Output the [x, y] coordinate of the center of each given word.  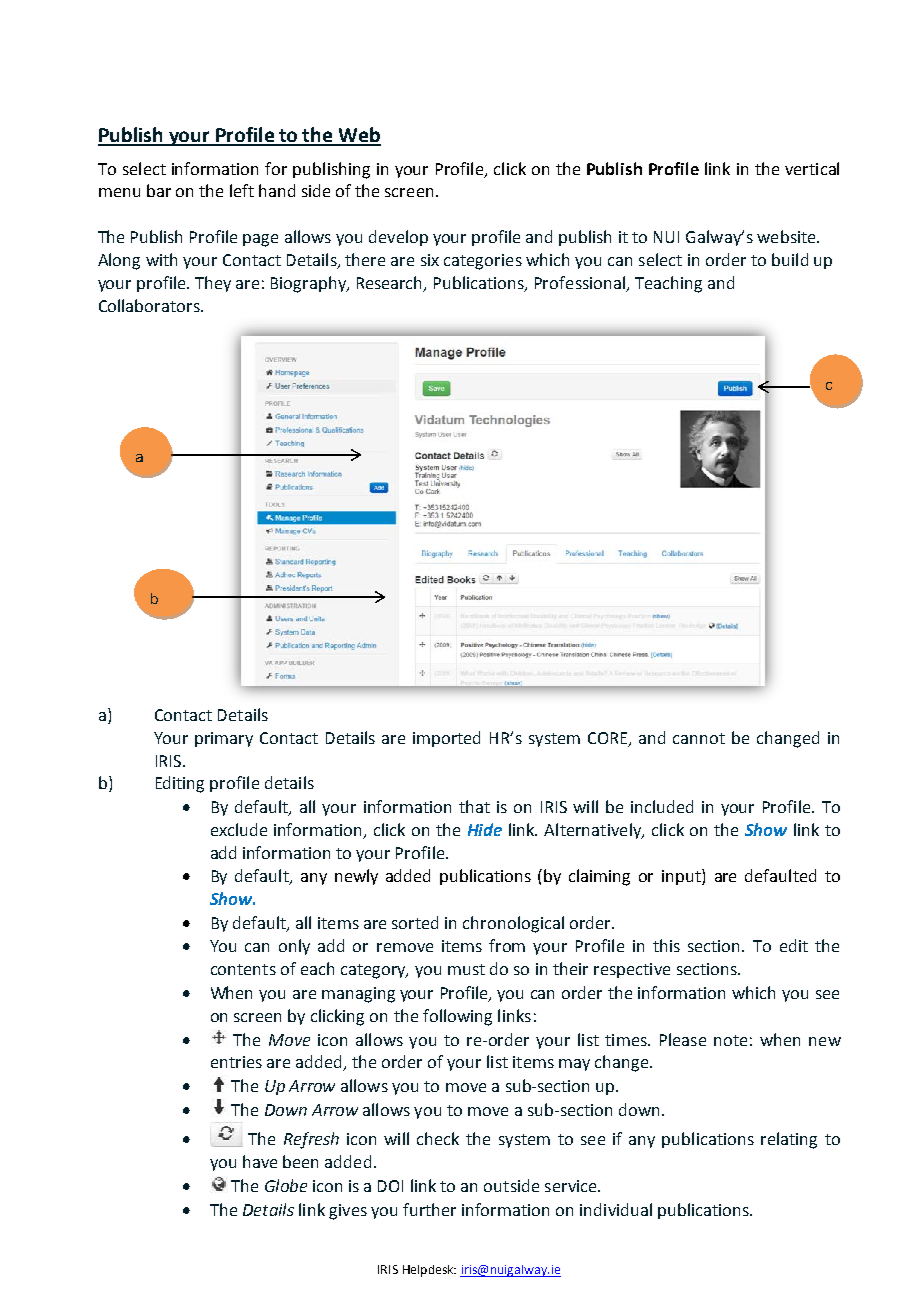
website [787, 236]
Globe [286, 1185]
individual [616, 1209]
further [429, 1209]
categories [483, 262]
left [242, 190]
